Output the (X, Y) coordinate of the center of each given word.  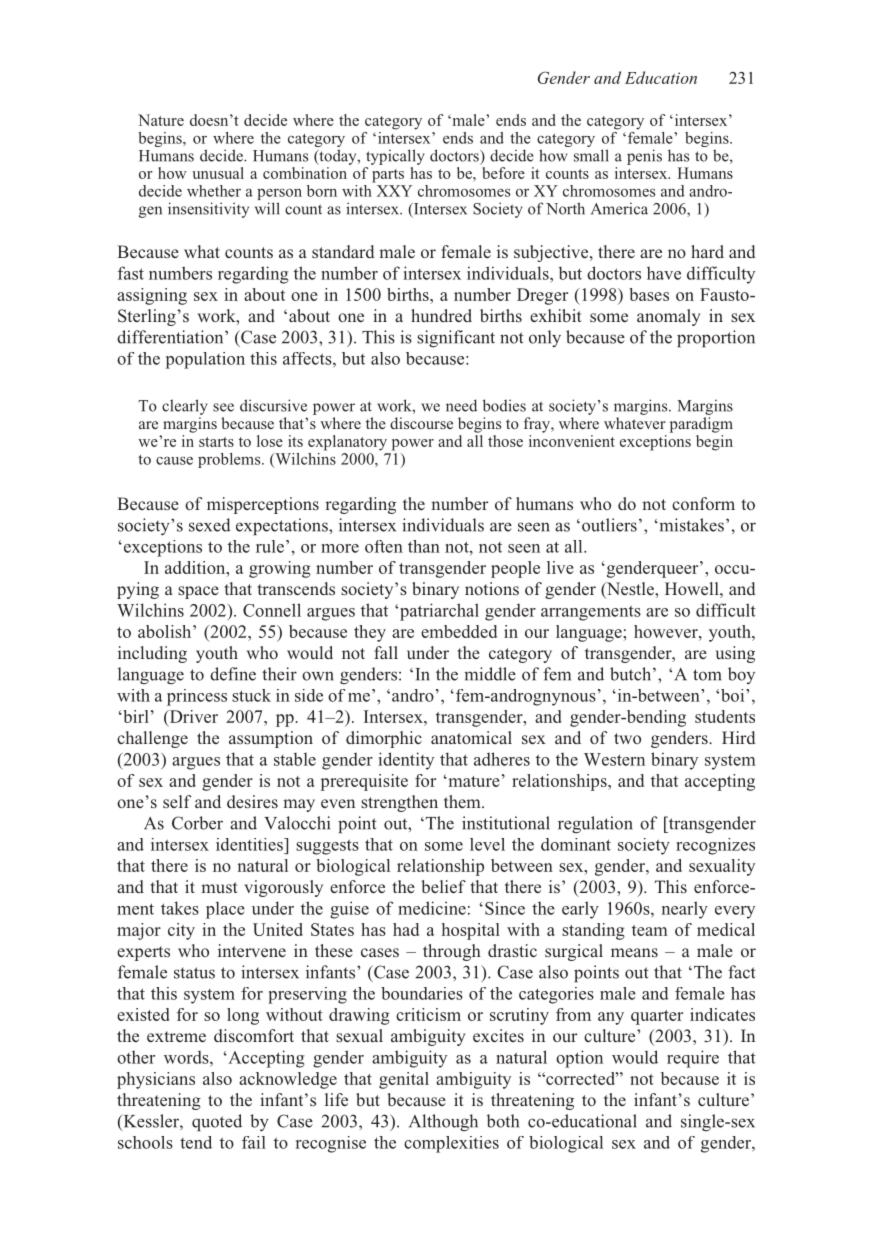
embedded (459, 631)
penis (644, 157)
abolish (166, 631)
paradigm (701, 425)
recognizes (715, 846)
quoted (217, 1122)
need (461, 405)
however (667, 631)
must (219, 887)
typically (395, 157)
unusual (218, 173)
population (205, 360)
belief (443, 886)
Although (443, 1123)
